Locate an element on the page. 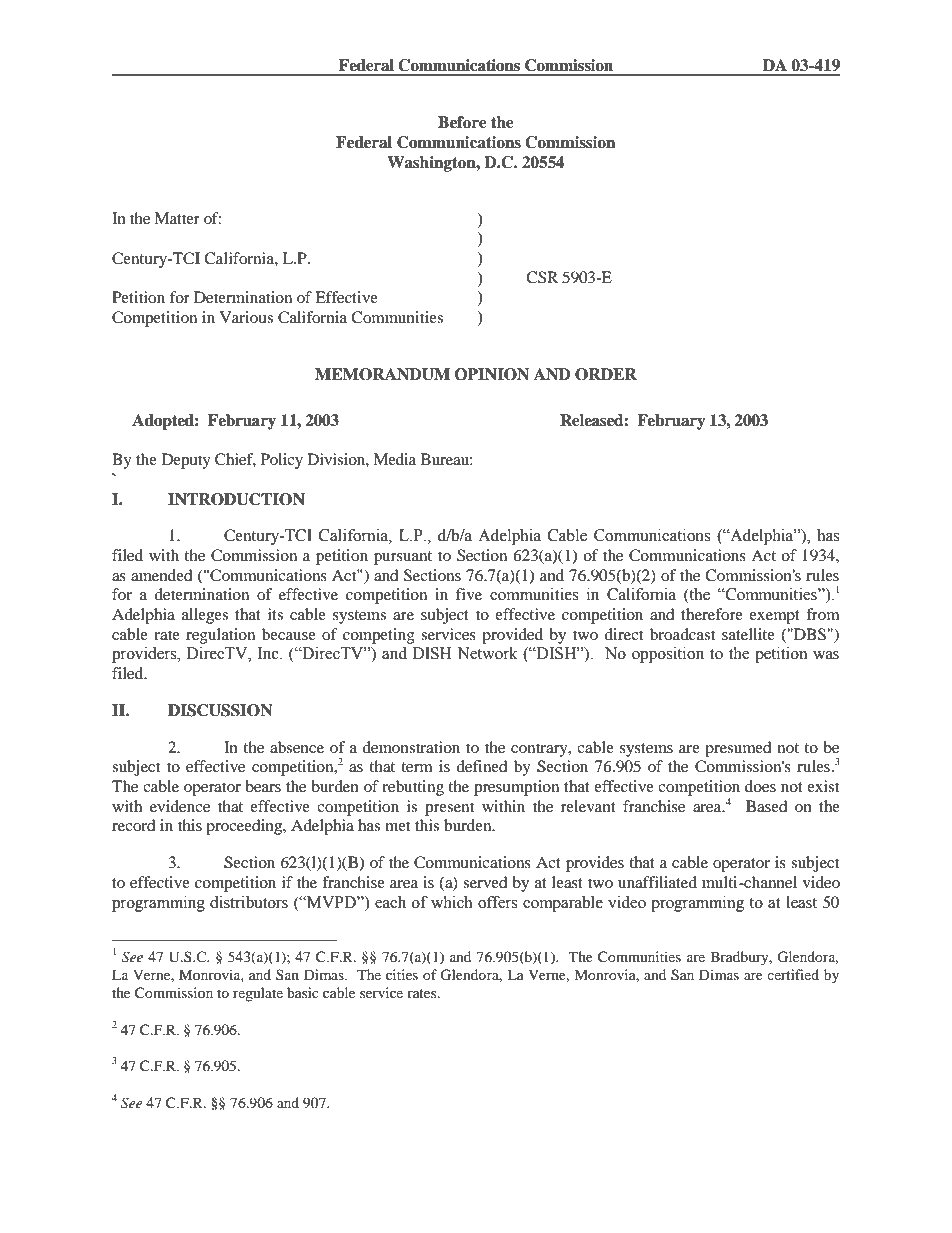 Image resolution: width=952 pixels, height=1233 pixels. Various is located at coordinates (246, 317).
